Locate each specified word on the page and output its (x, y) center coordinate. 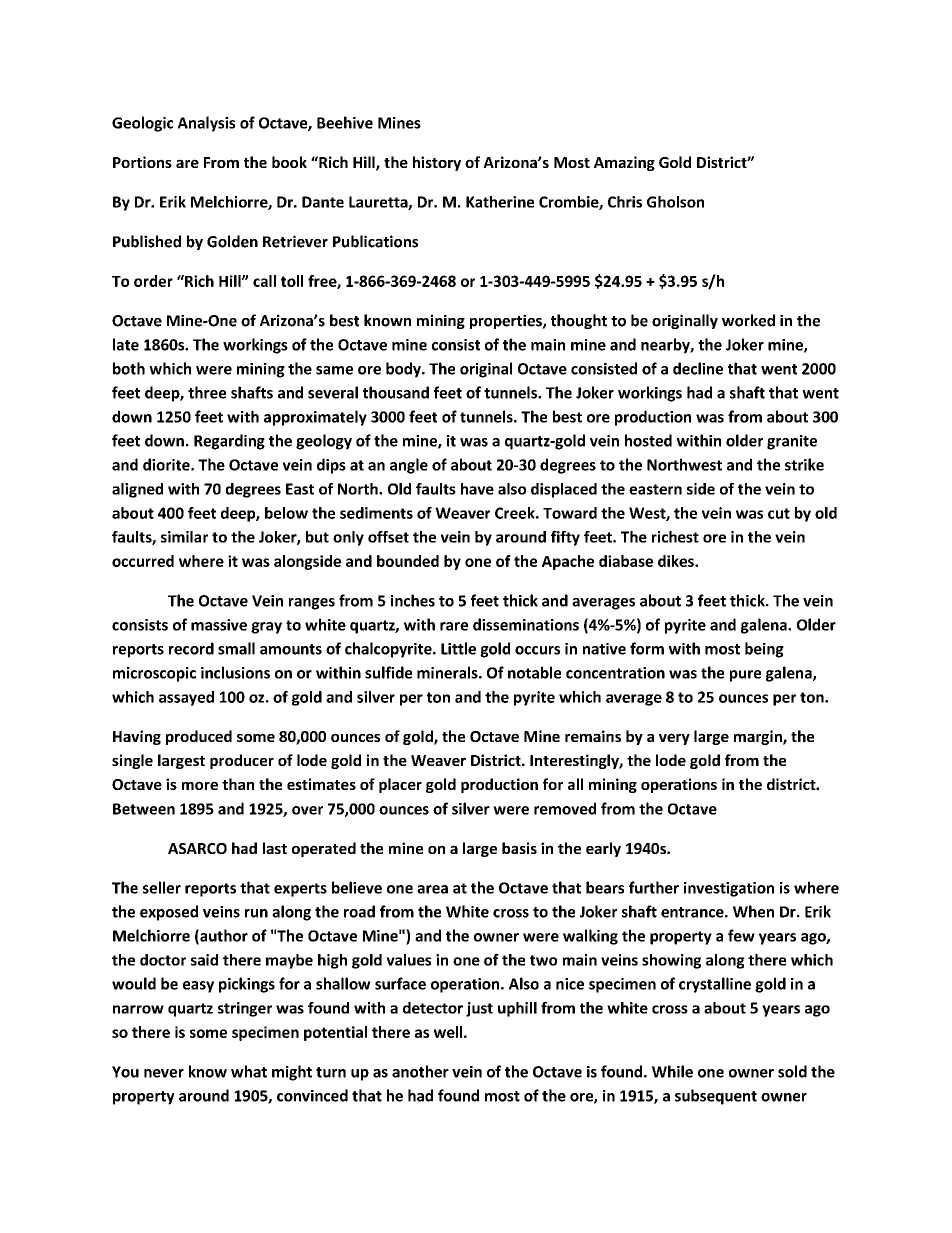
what (249, 1071)
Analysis (206, 124)
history (437, 163)
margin (759, 737)
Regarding (229, 442)
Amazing (624, 163)
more (200, 785)
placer (400, 785)
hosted (648, 440)
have (477, 489)
